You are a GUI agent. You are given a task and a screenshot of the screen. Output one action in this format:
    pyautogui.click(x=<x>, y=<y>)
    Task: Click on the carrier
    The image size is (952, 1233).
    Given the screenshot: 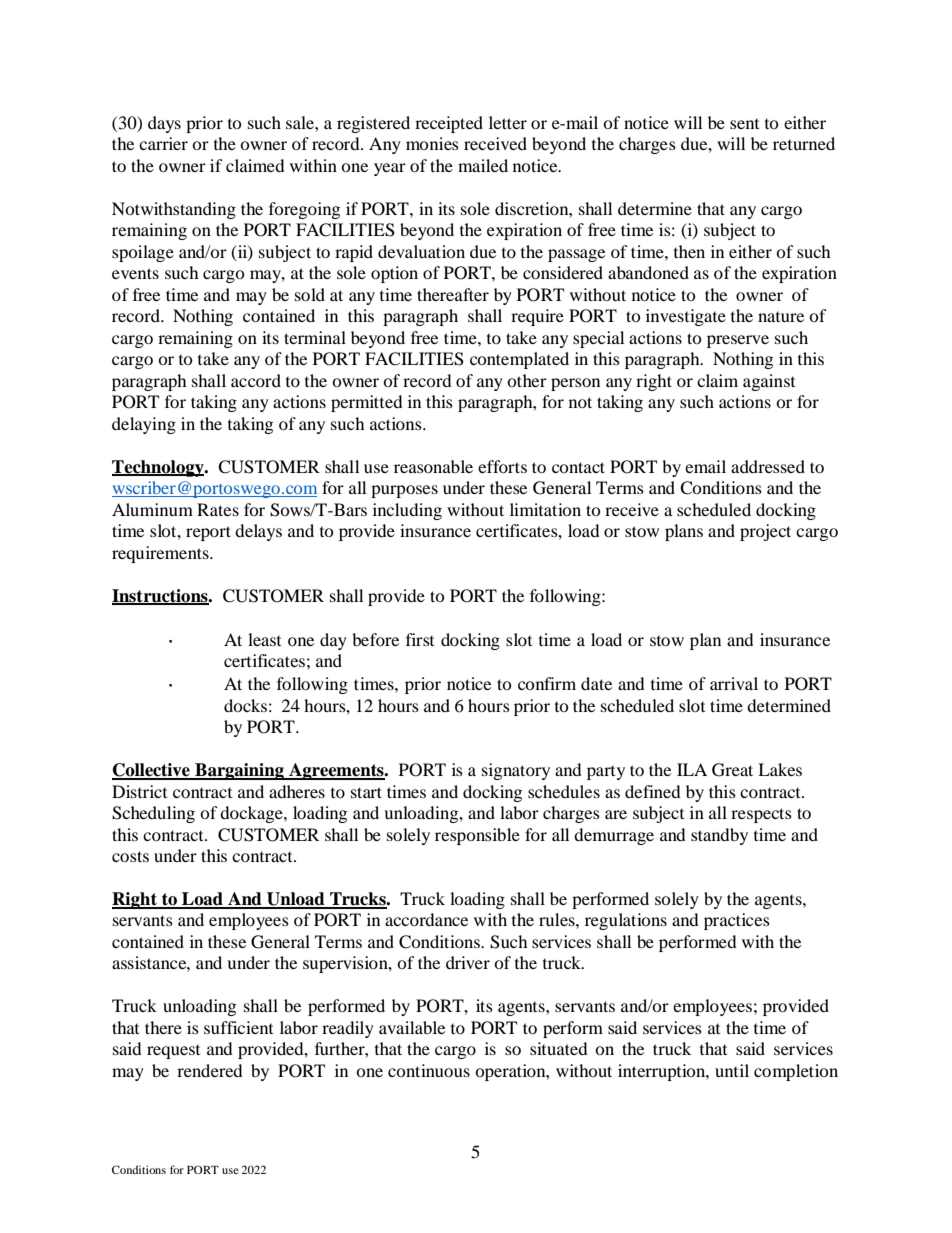 What is the action you would take?
    pyautogui.click(x=163, y=143)
